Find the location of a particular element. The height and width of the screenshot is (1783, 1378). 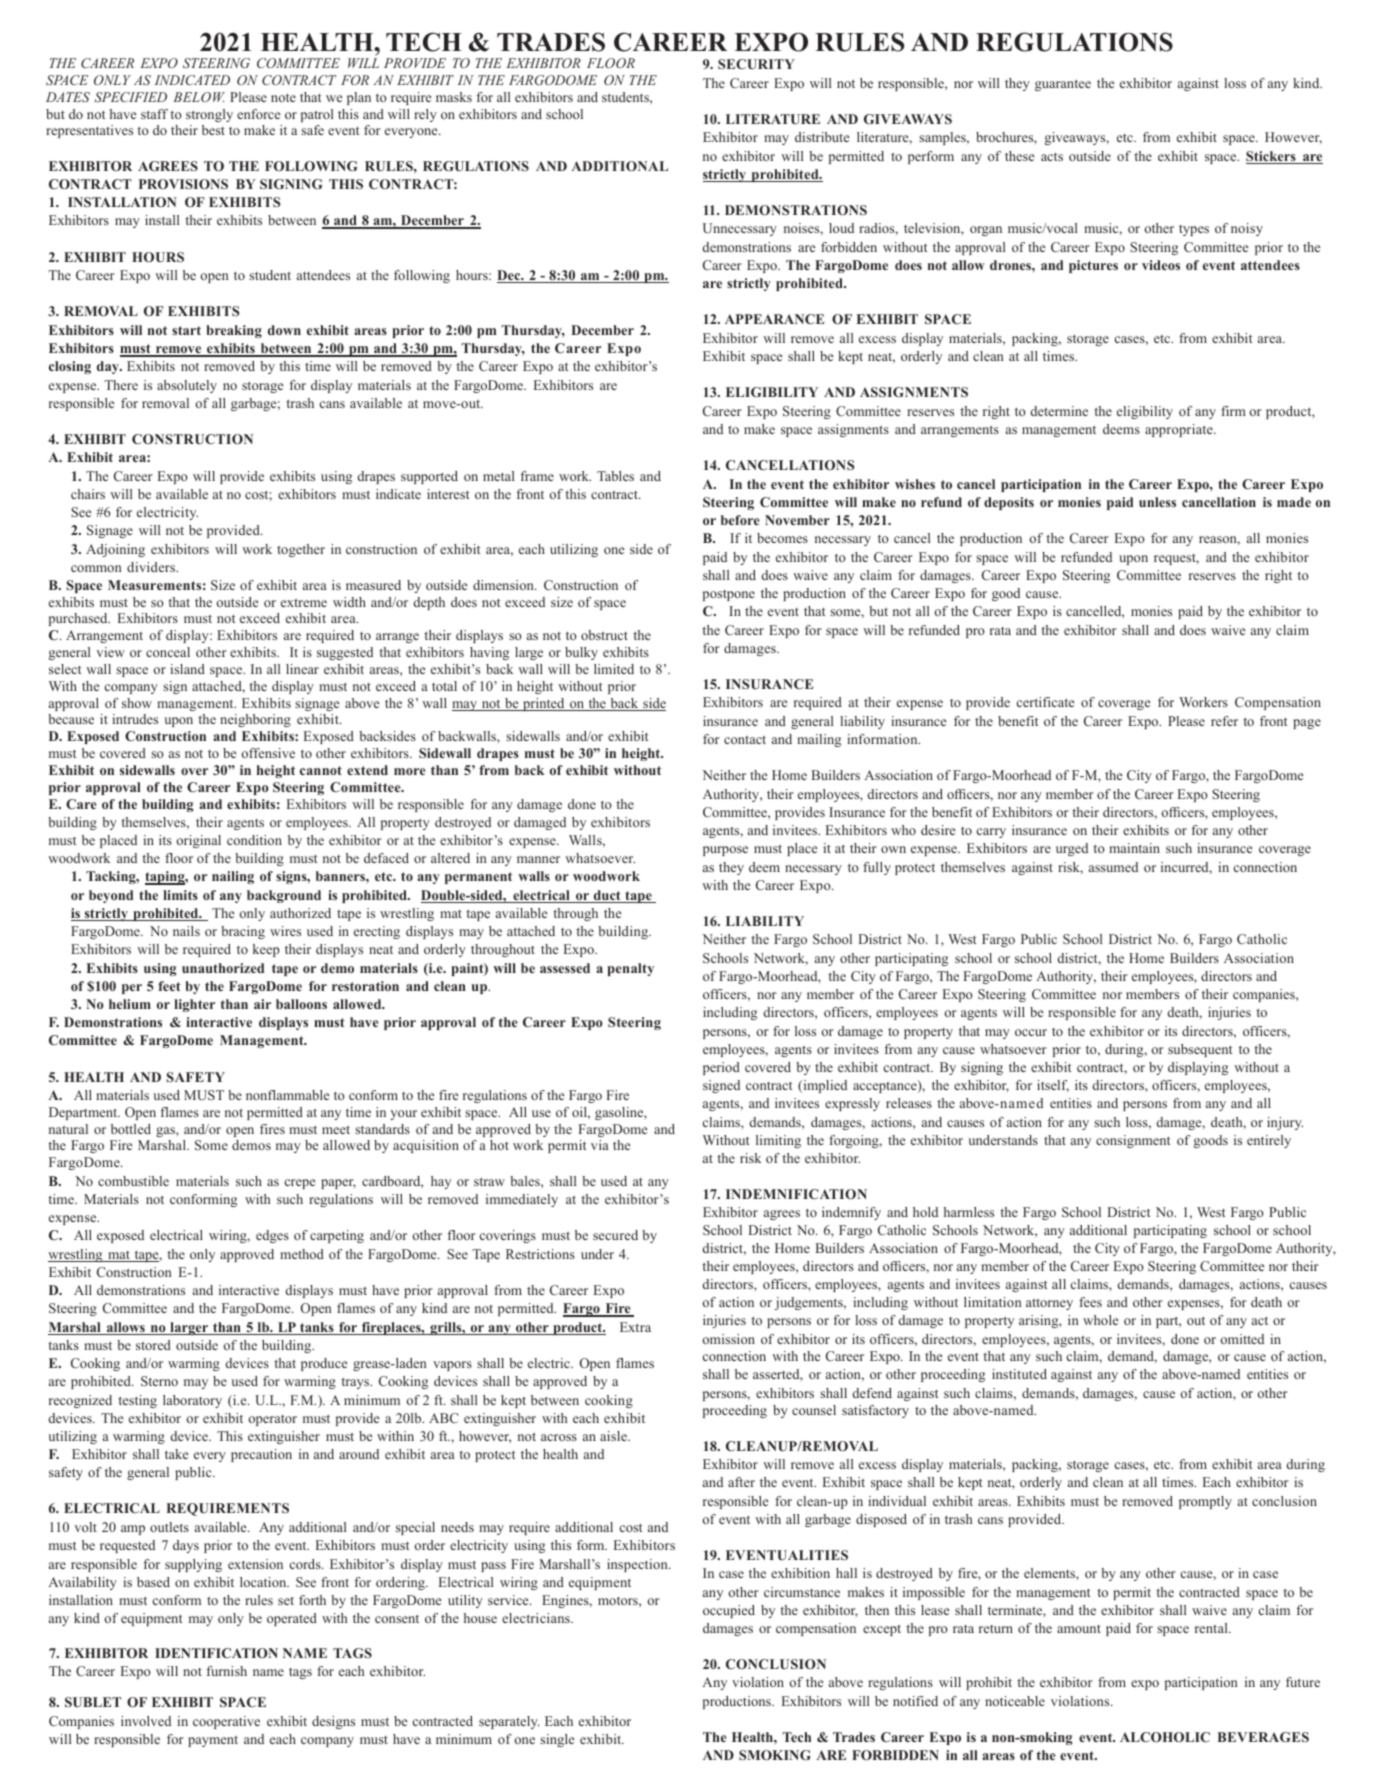

furnish is located at coordinates (226, 1671).
